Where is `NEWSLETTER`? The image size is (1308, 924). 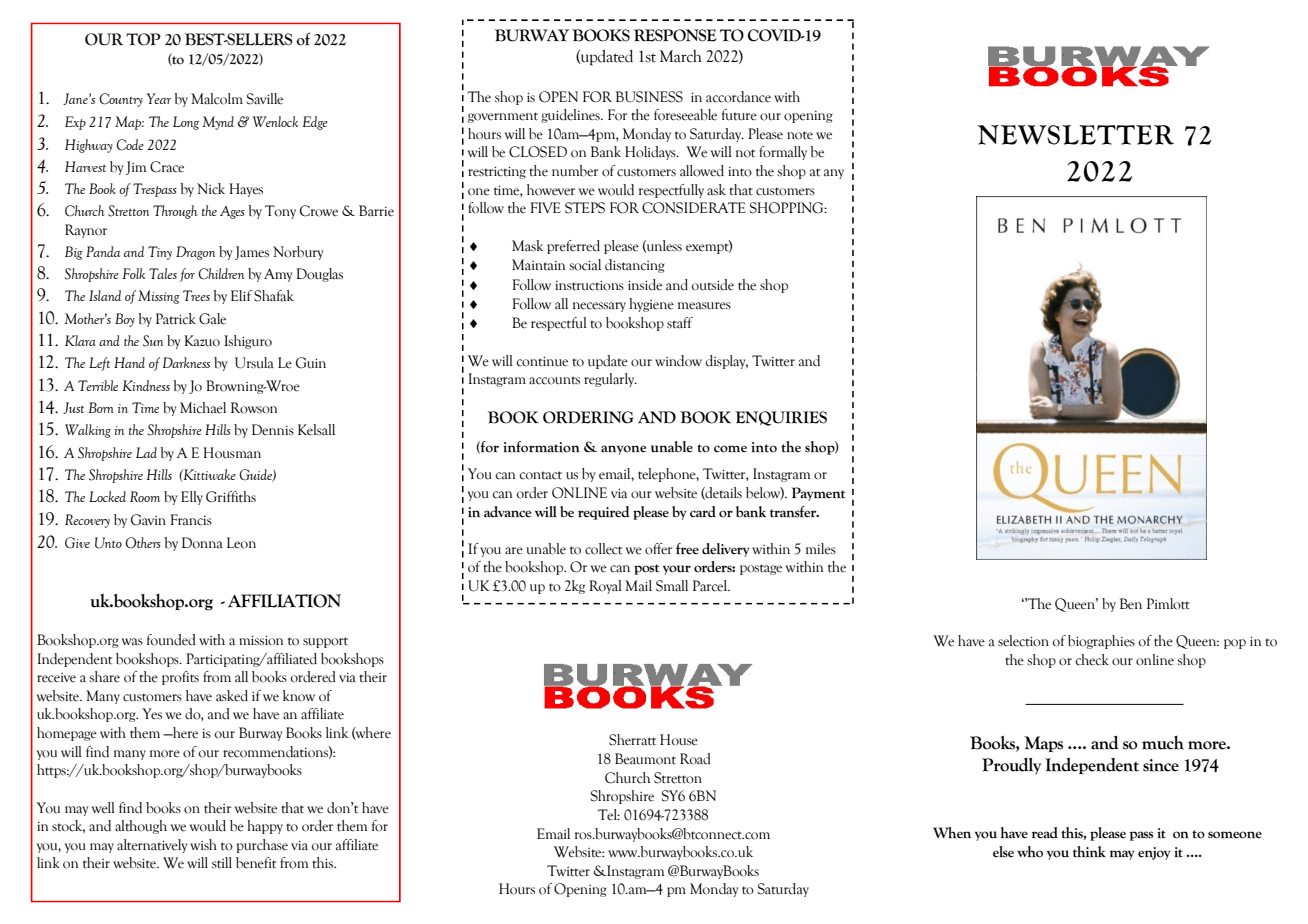
NEWSLETTER is located at coordinates (1075, 135).
